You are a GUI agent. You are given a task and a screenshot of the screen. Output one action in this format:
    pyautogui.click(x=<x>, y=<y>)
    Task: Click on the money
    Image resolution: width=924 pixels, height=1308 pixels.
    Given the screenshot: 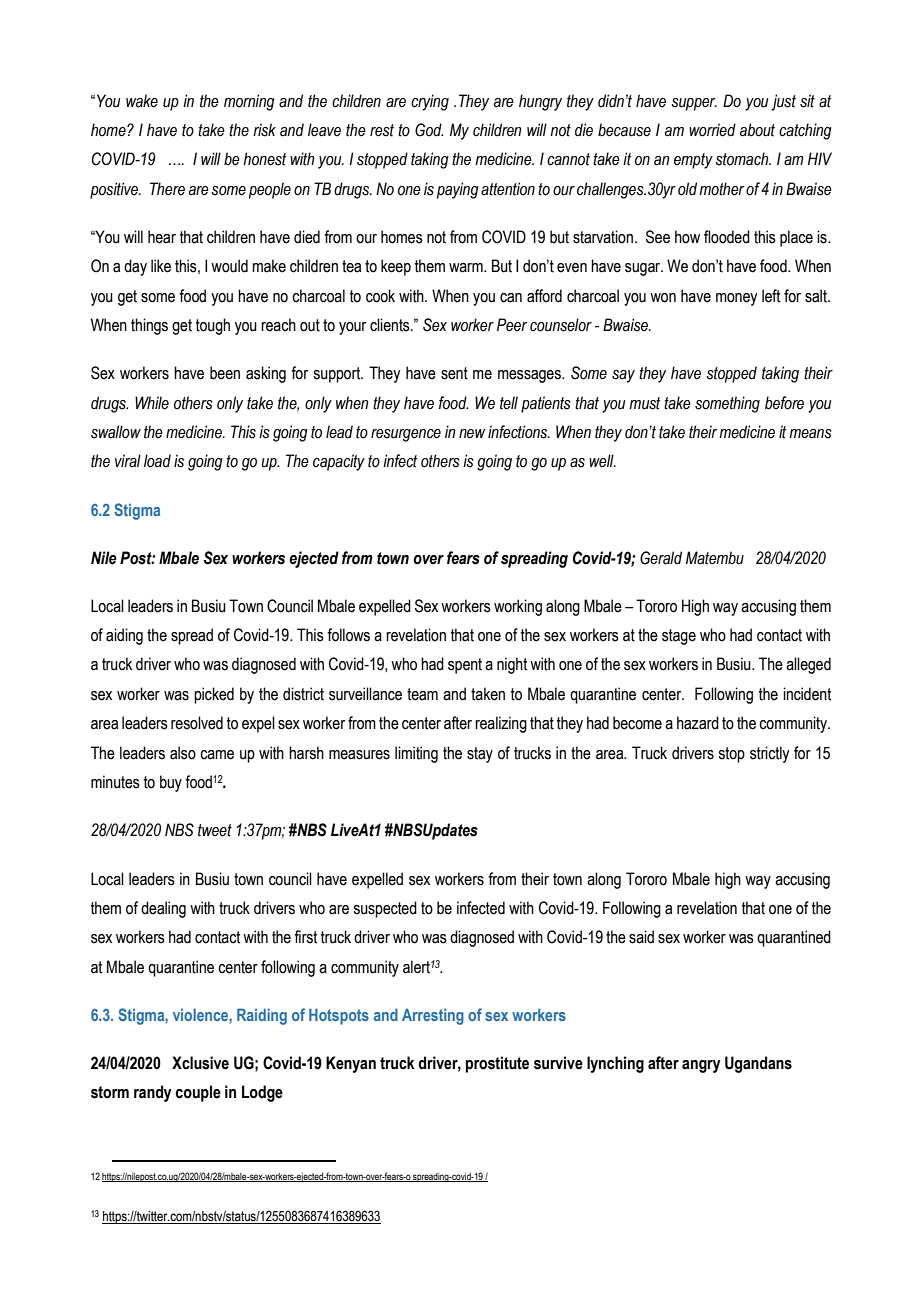 What is the action you would take?
    pyautogui.click(x=736, y=299)
